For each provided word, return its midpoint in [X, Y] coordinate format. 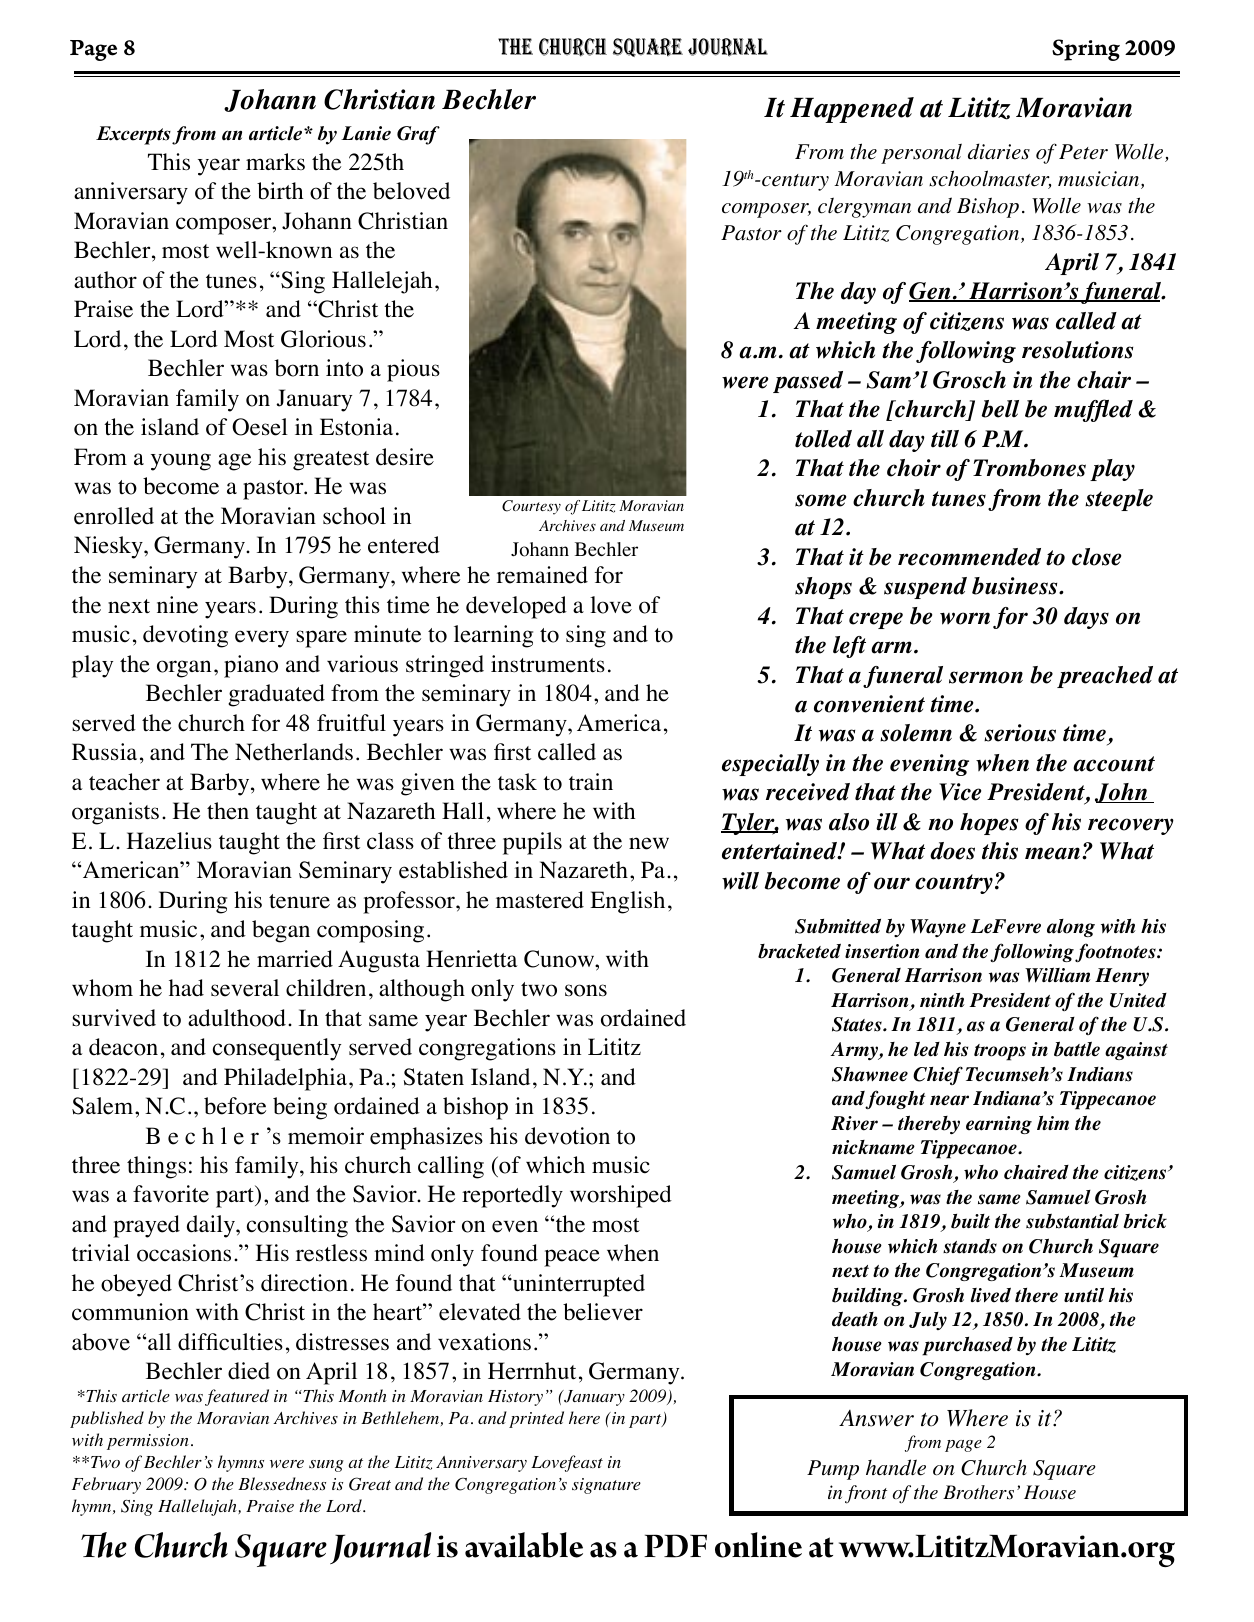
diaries [999, 151]
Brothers [978, 1492]
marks [275, 161]
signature [606, 1486]
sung [326, 1466]
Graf [418, 135]
